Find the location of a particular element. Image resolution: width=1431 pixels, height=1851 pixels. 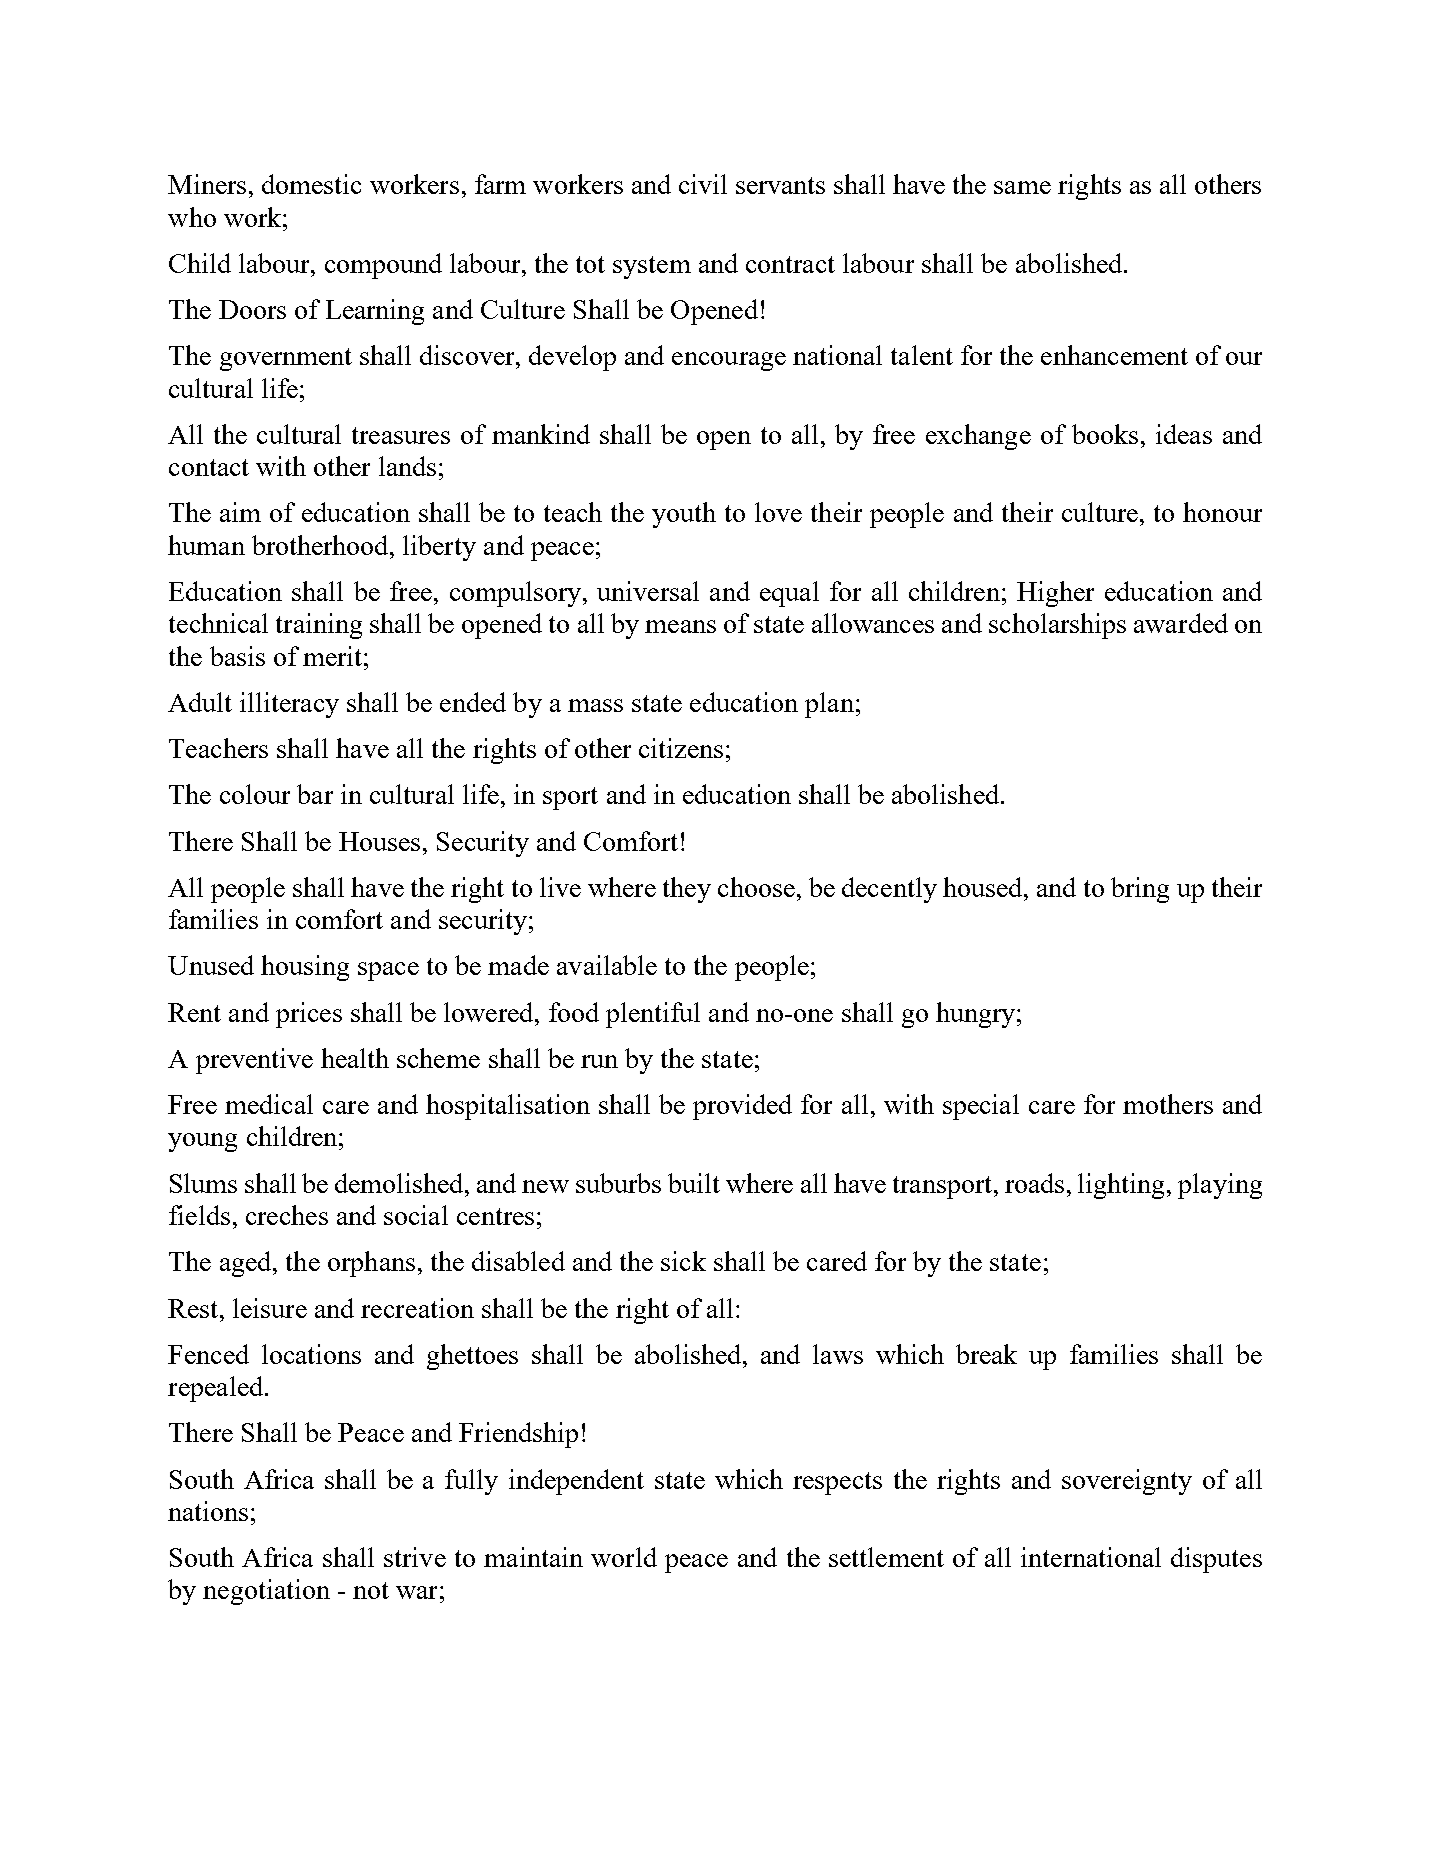

civil is located at coordinates (703, 184).
